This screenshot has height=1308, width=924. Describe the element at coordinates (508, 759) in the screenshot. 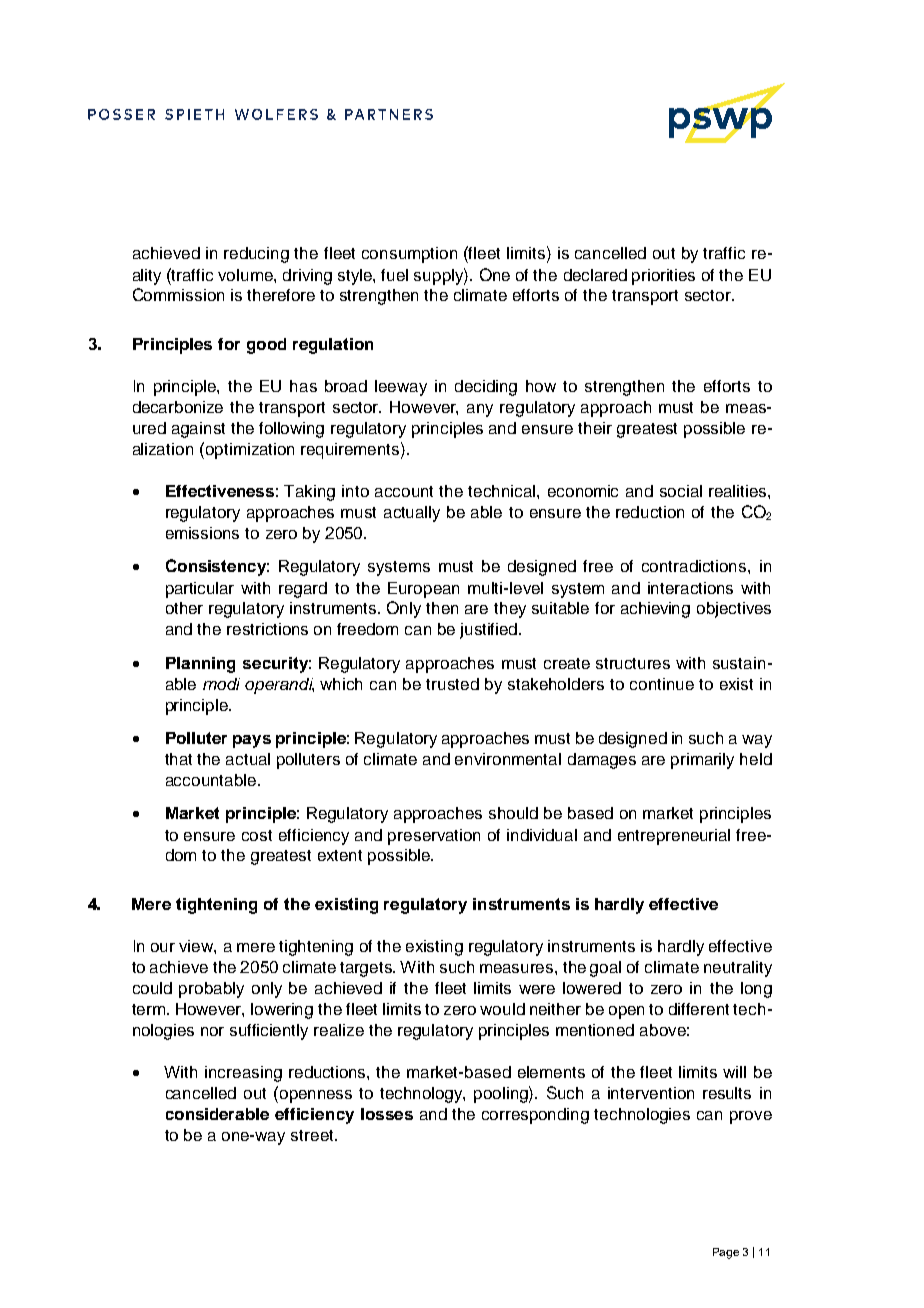

I see `environmental` at that location.
